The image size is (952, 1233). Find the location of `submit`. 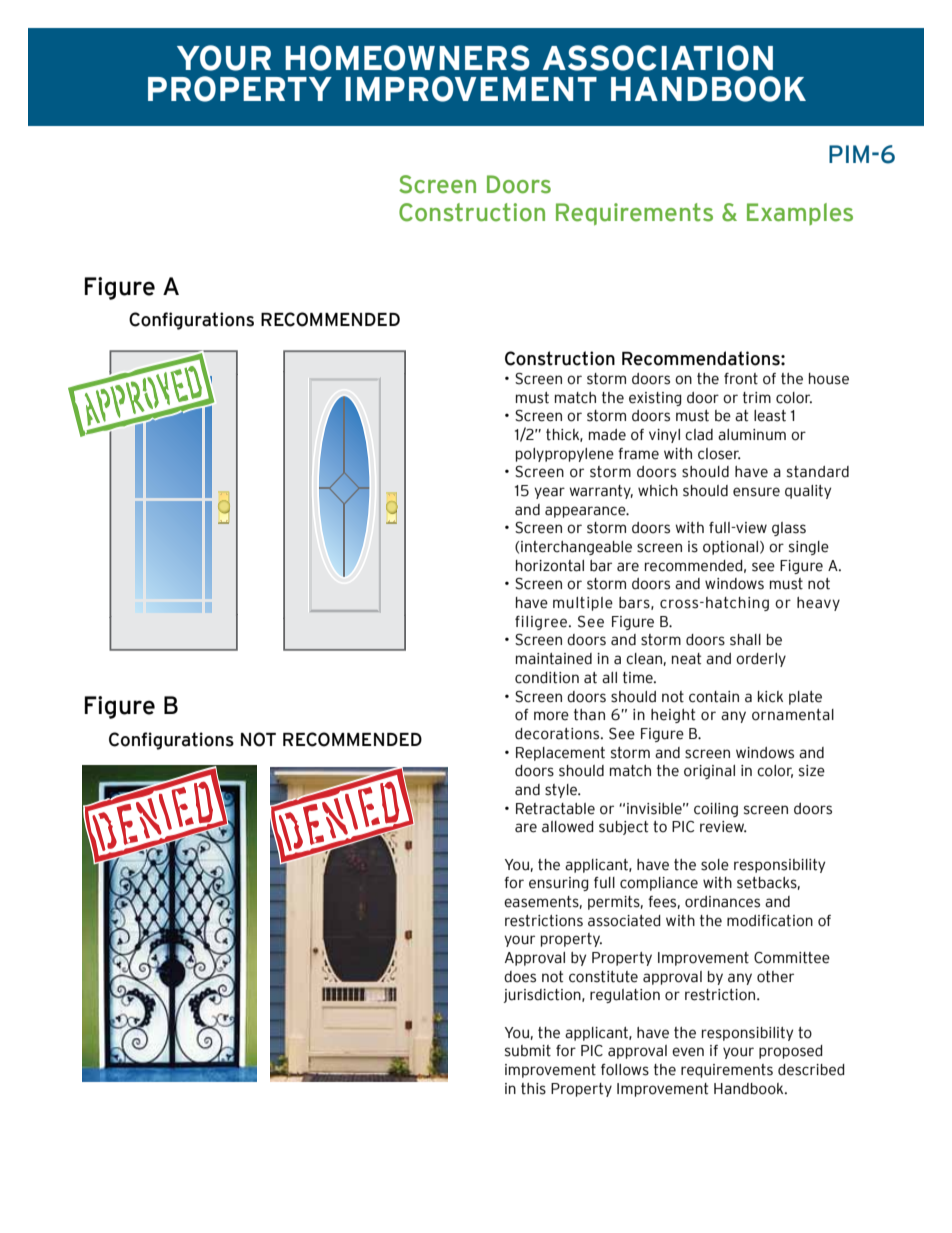

submit is located at coordinates (528, 1051).
